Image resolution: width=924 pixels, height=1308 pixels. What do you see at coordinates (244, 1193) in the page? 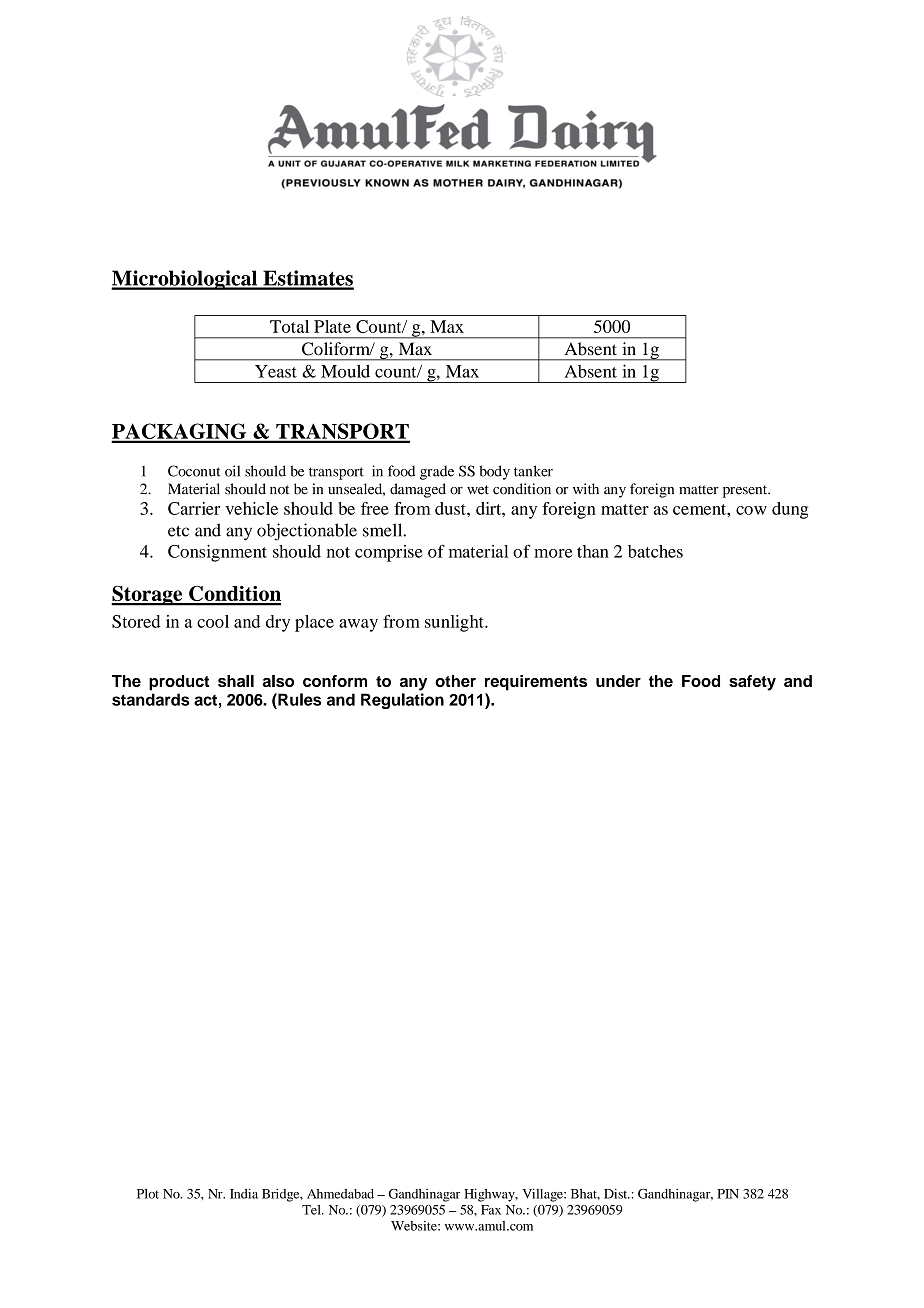
I see `India` at bounding box center [244, 1193].
